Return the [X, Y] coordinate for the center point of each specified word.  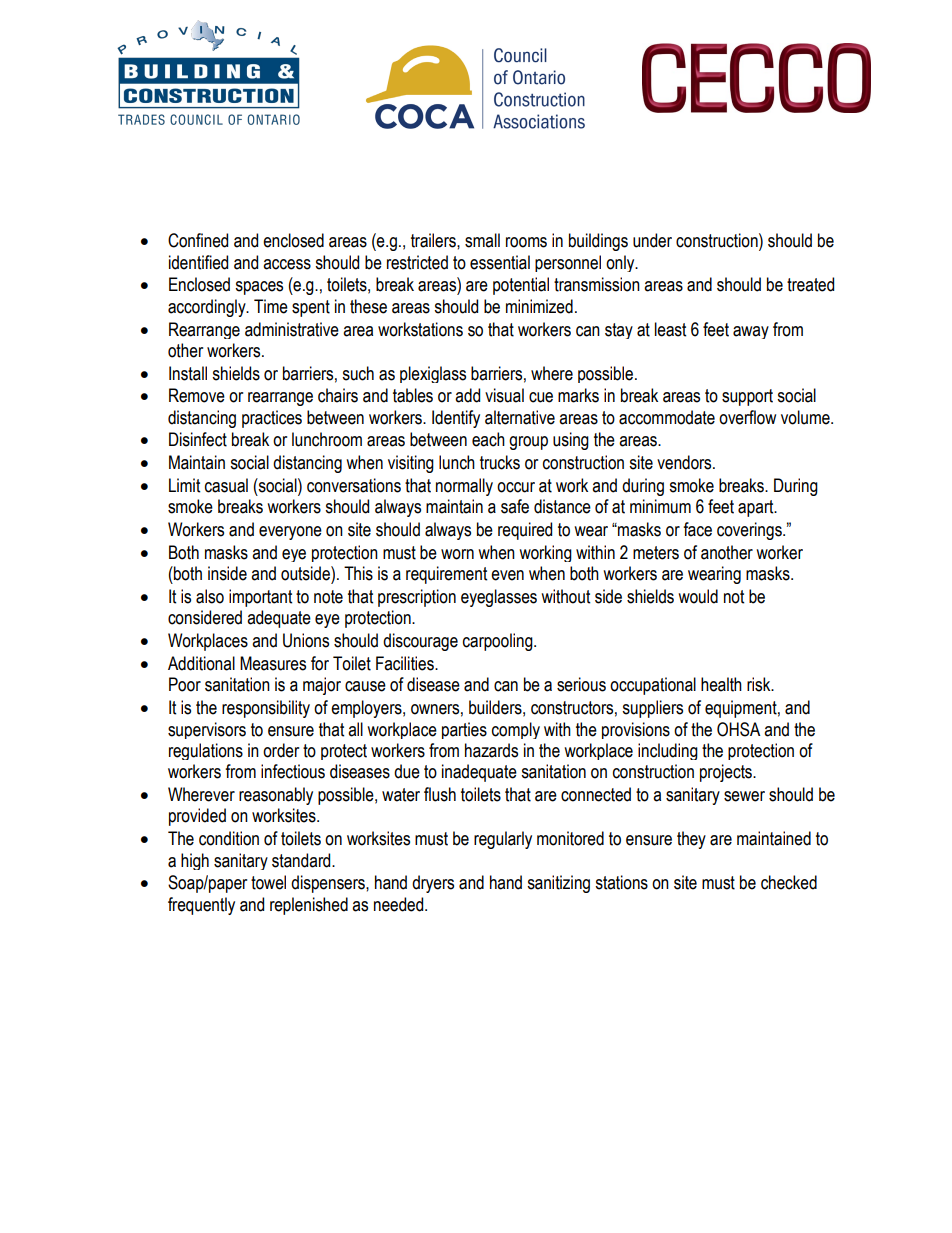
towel [268, 882]
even [507, 575]
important [260, 598]
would [698, 596]
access [287, 264]
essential [500, 262]
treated [810, 284]
